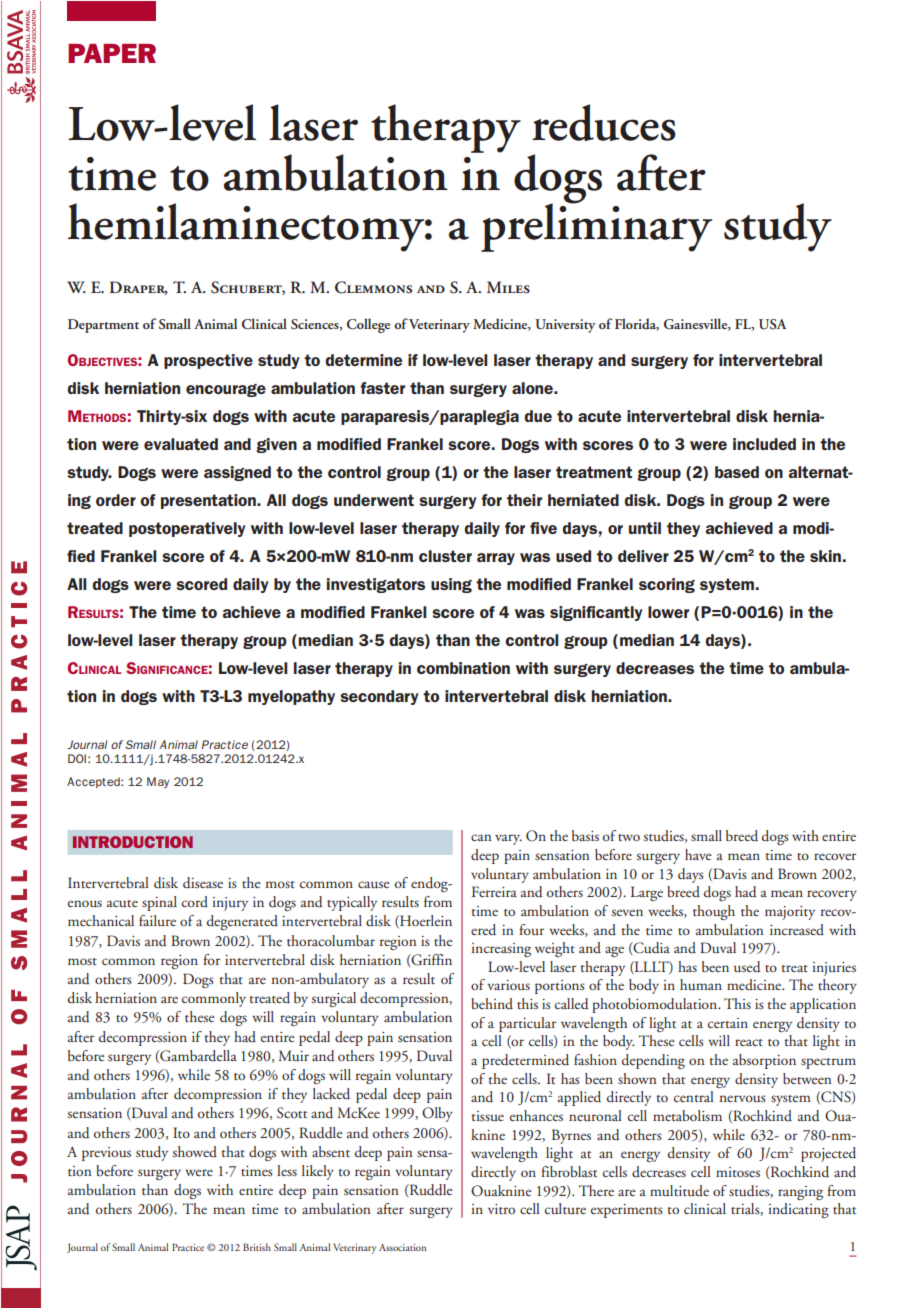 This screenshot has width=924, height=1308. I want to click on USA, so click(772, 324).
